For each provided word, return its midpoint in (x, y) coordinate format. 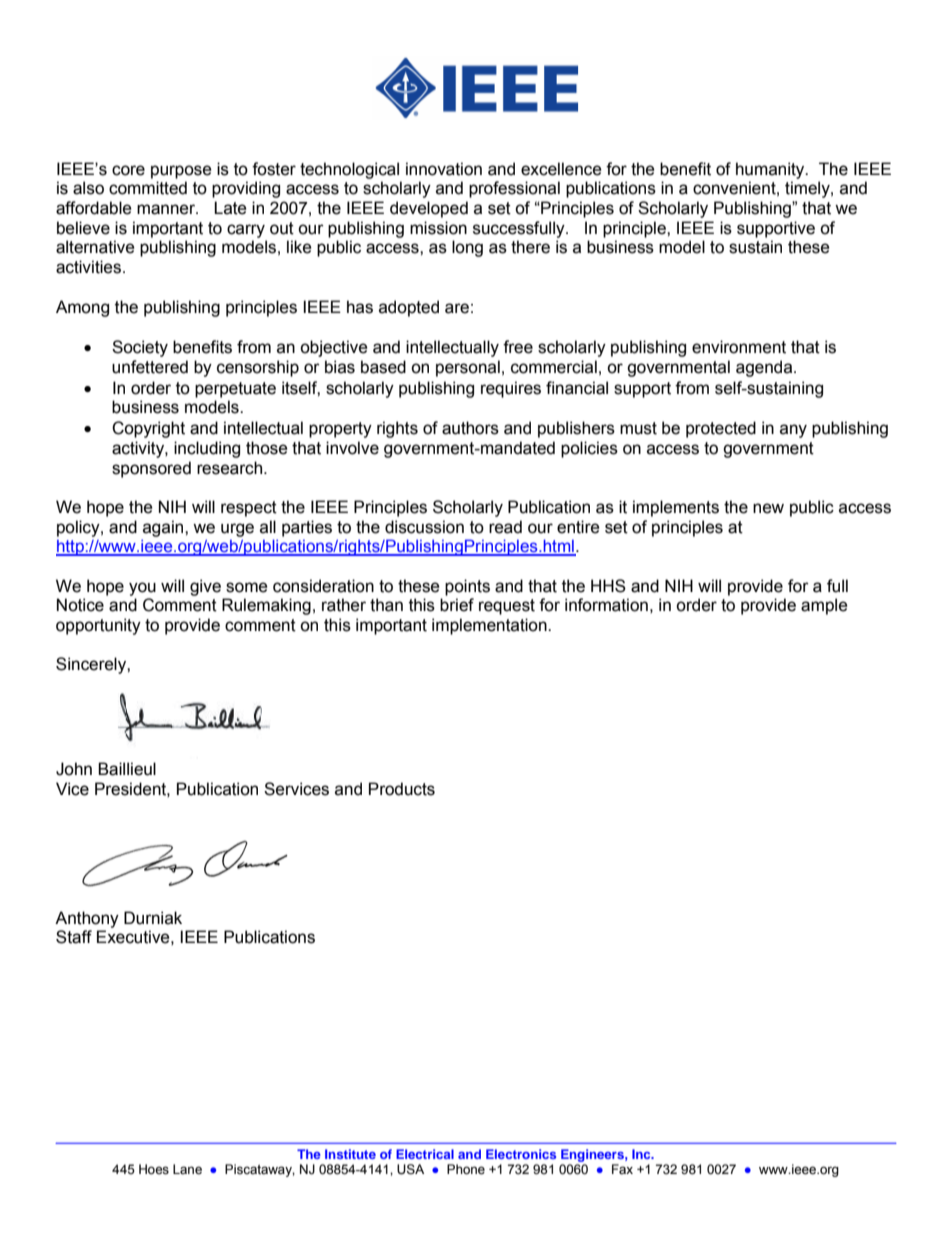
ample (824, 606)
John (74, 769)
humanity (771, 170)
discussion (424, 527)
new (768, 508)
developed (429, 209)
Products (402, 789)
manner (167, 209)
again (164, 528)
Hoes (154, 1169)
